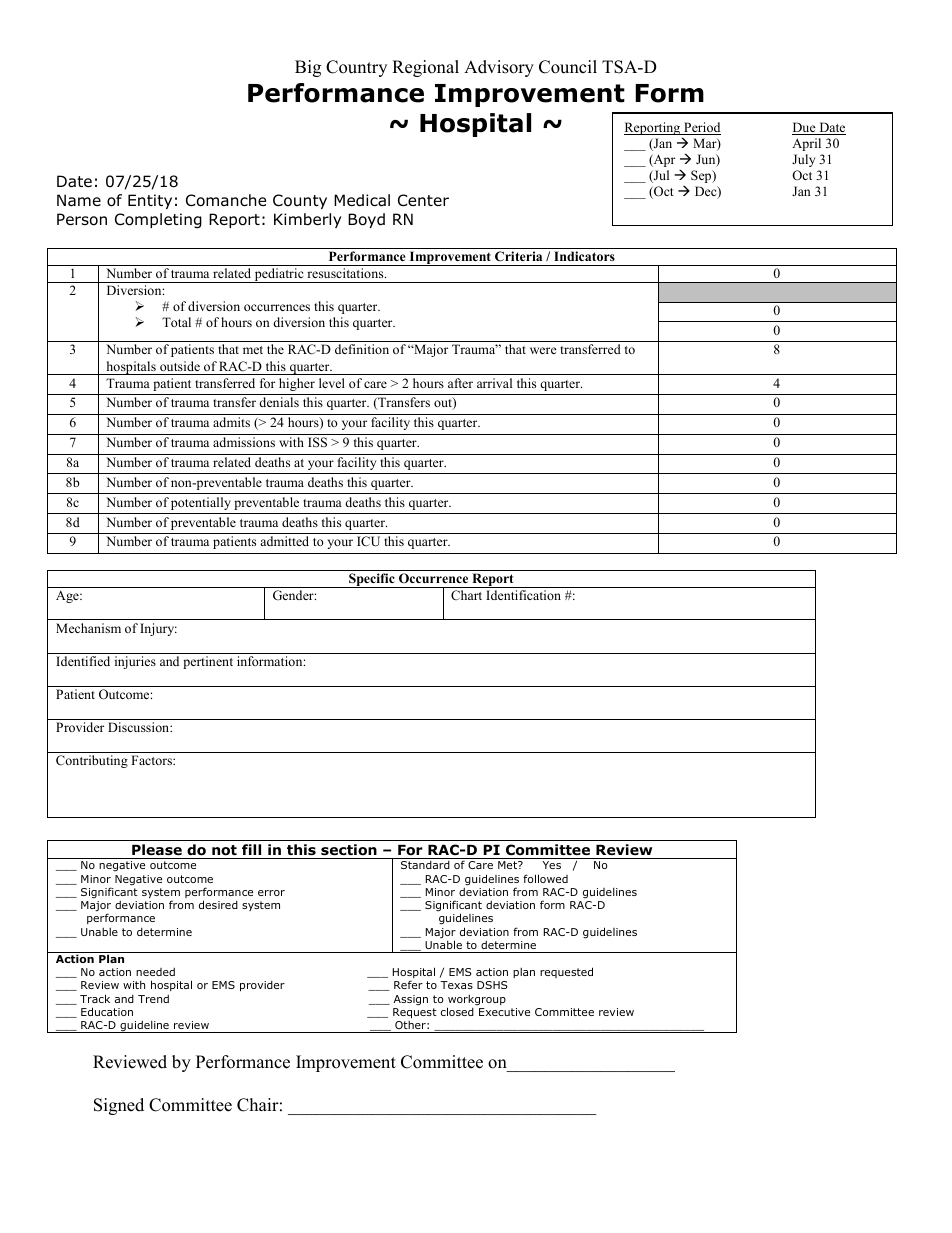  What do you see at coordinates (466, 595) in the screenshot?
I see `Chart` at bounding box center [466, 595].
